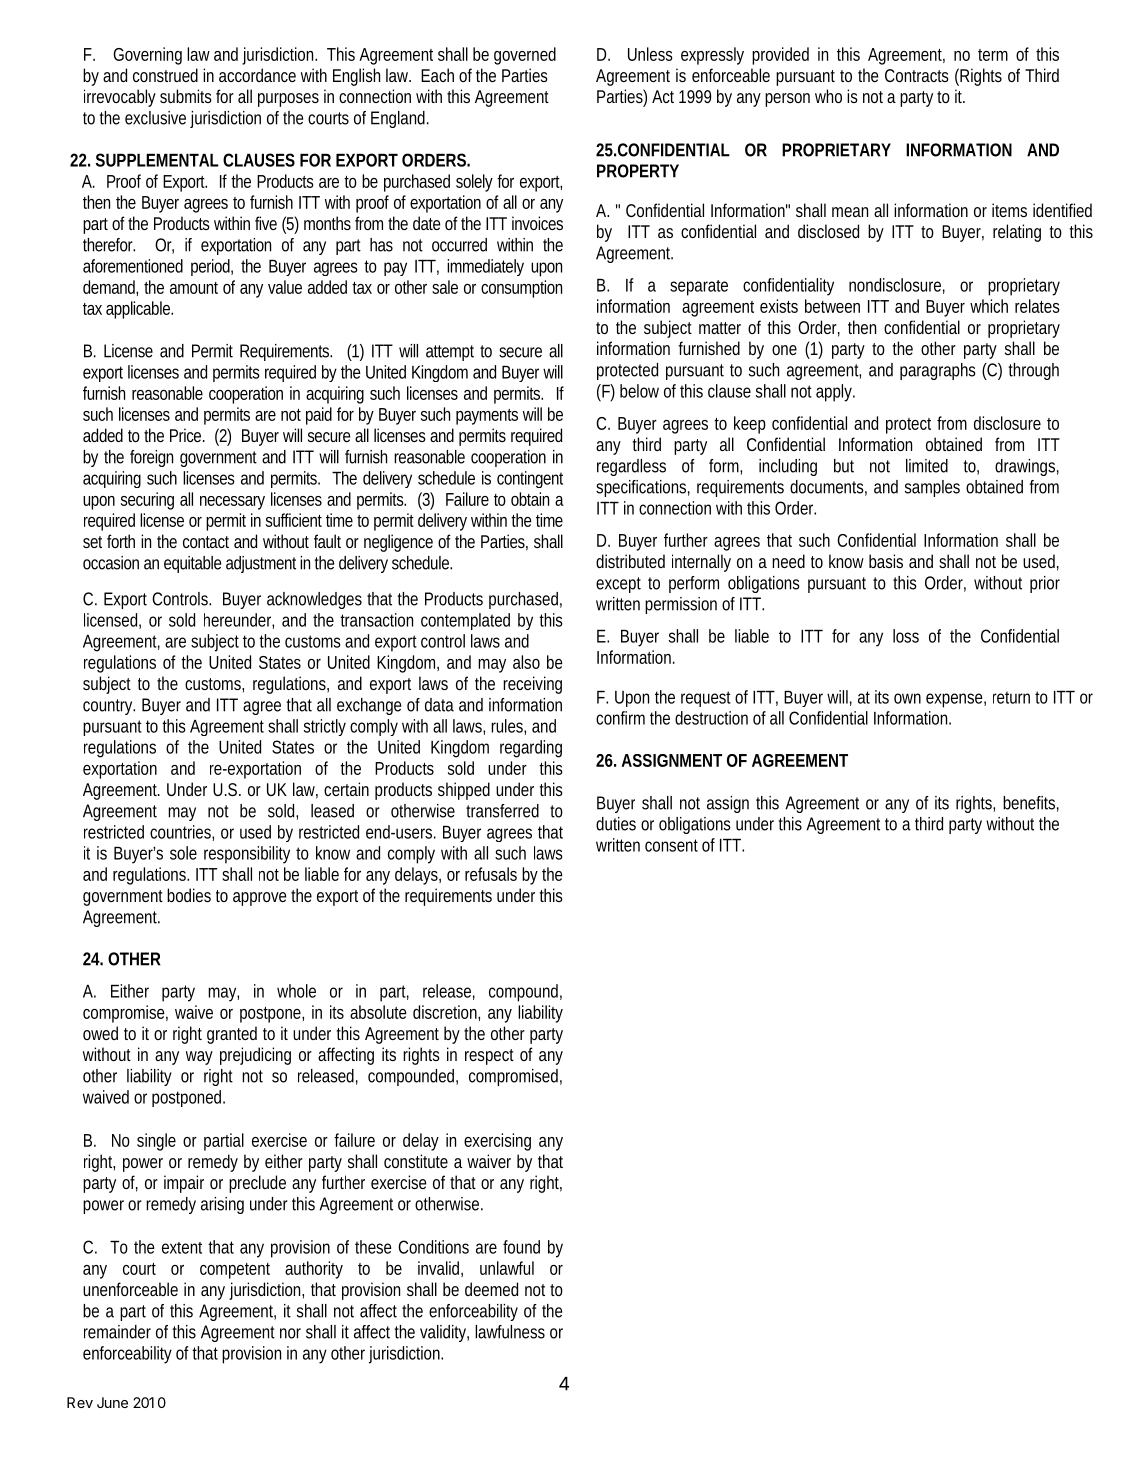 The width and height of the image is (1126, 1457). Describe the element at coordinates (290, 1333) in the image. I see `nor` at that location.
